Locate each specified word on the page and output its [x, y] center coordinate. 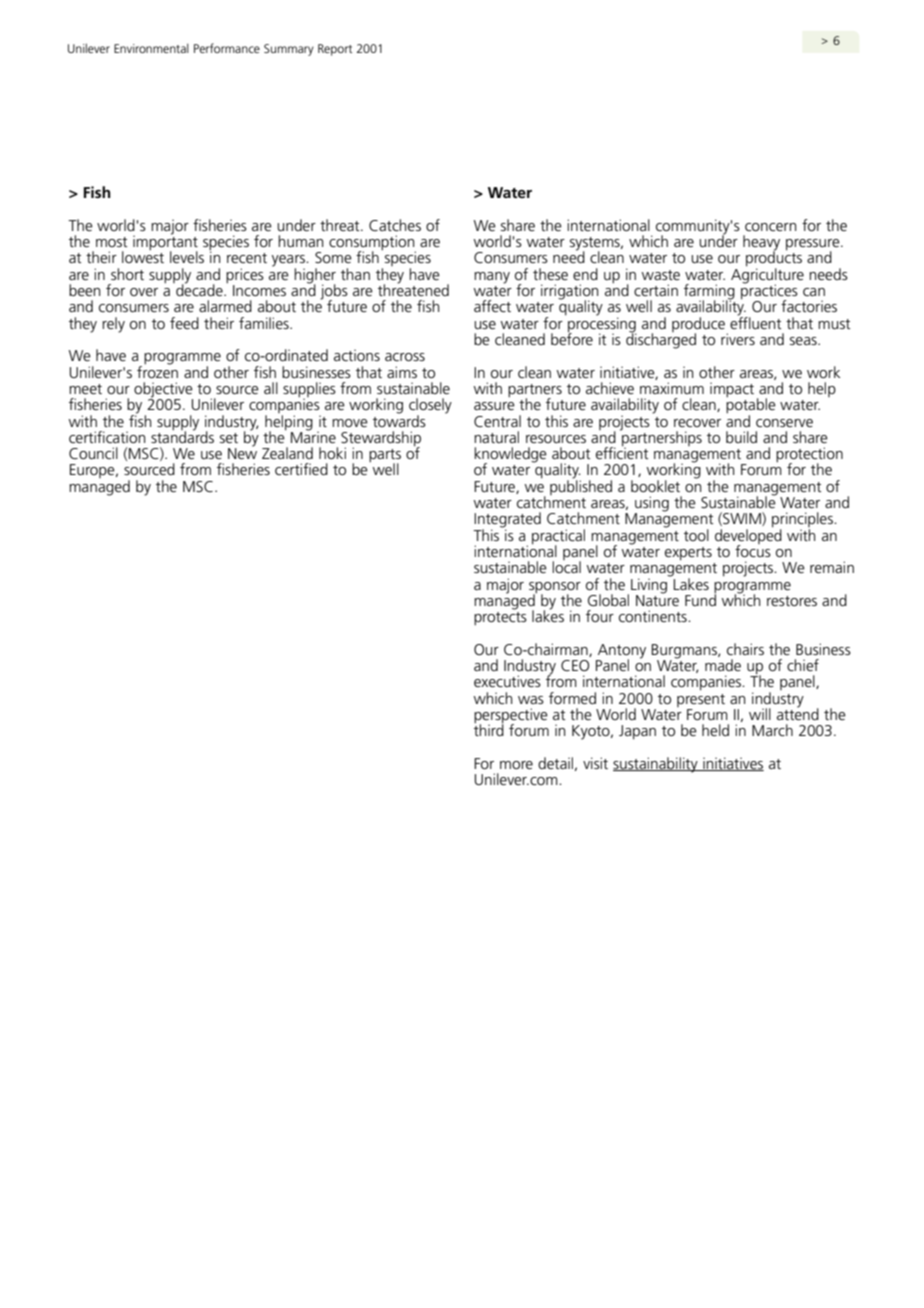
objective [163, 391]
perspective [511, 717]
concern [771, 227]
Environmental [151, 48]
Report [335, 50]
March [772, 730]
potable [751, 406]
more [516, 765]
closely [430, 407]
